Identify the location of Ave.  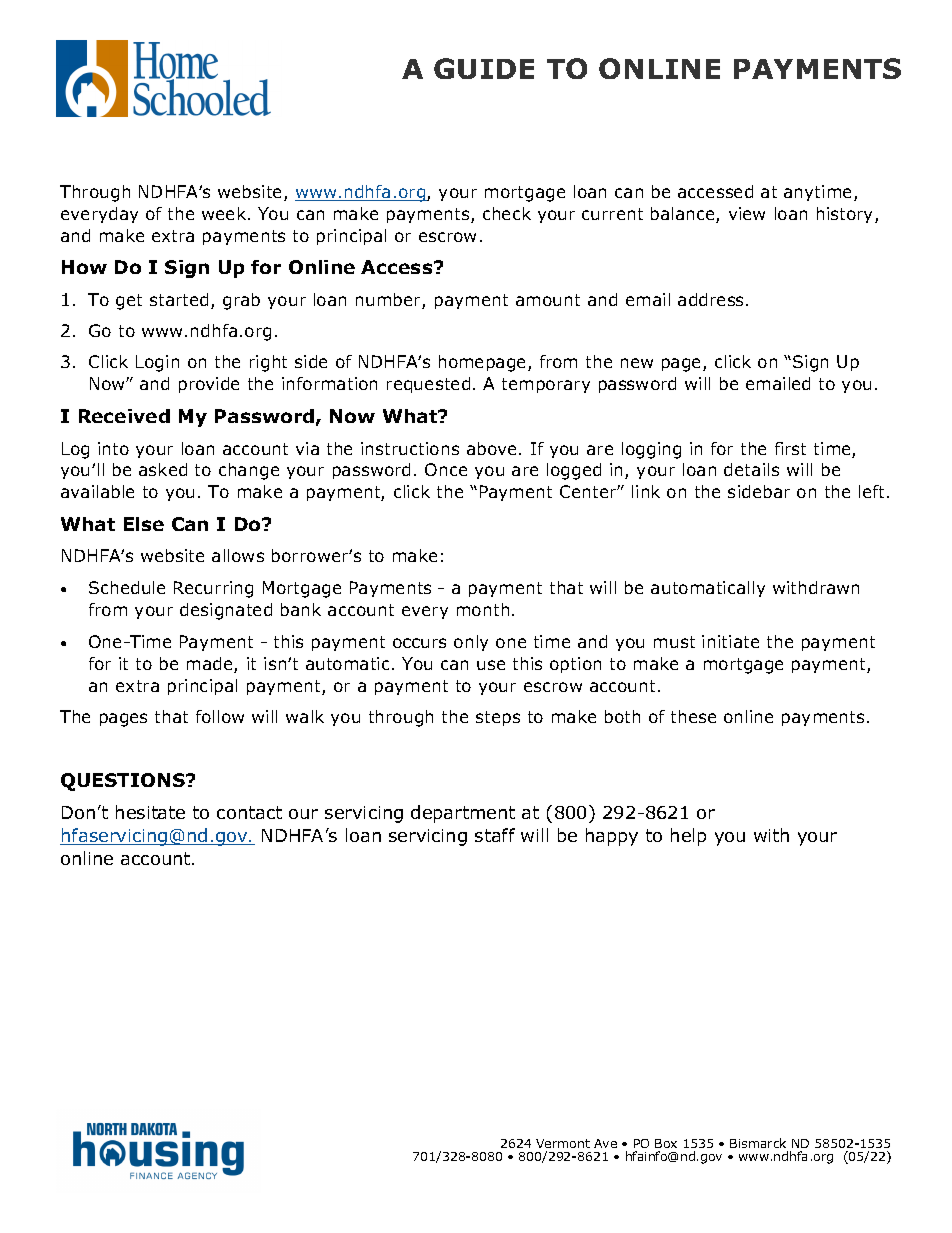
(605, 1143).
